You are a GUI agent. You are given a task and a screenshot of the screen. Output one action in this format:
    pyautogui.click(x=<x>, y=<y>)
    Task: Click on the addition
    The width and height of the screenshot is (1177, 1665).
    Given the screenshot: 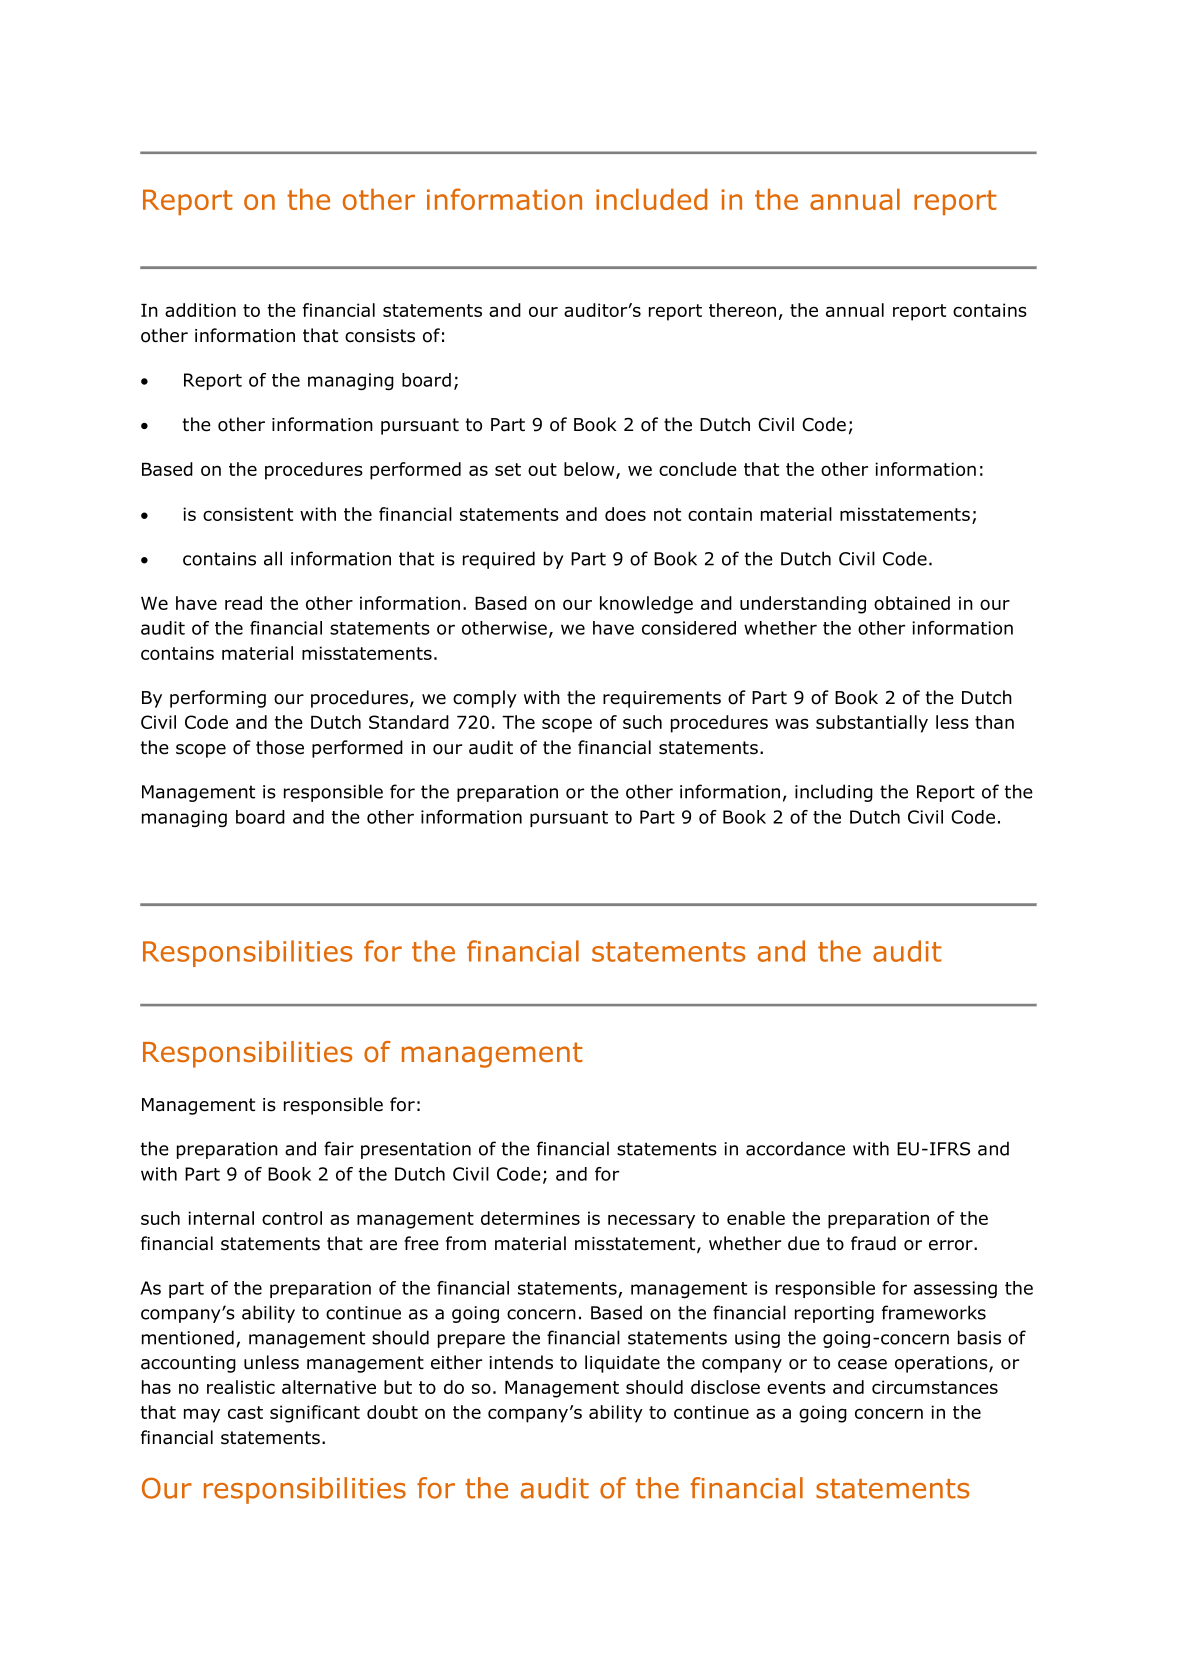 What is the action you would take?
    pyautogui.click(x=200, y=310)
